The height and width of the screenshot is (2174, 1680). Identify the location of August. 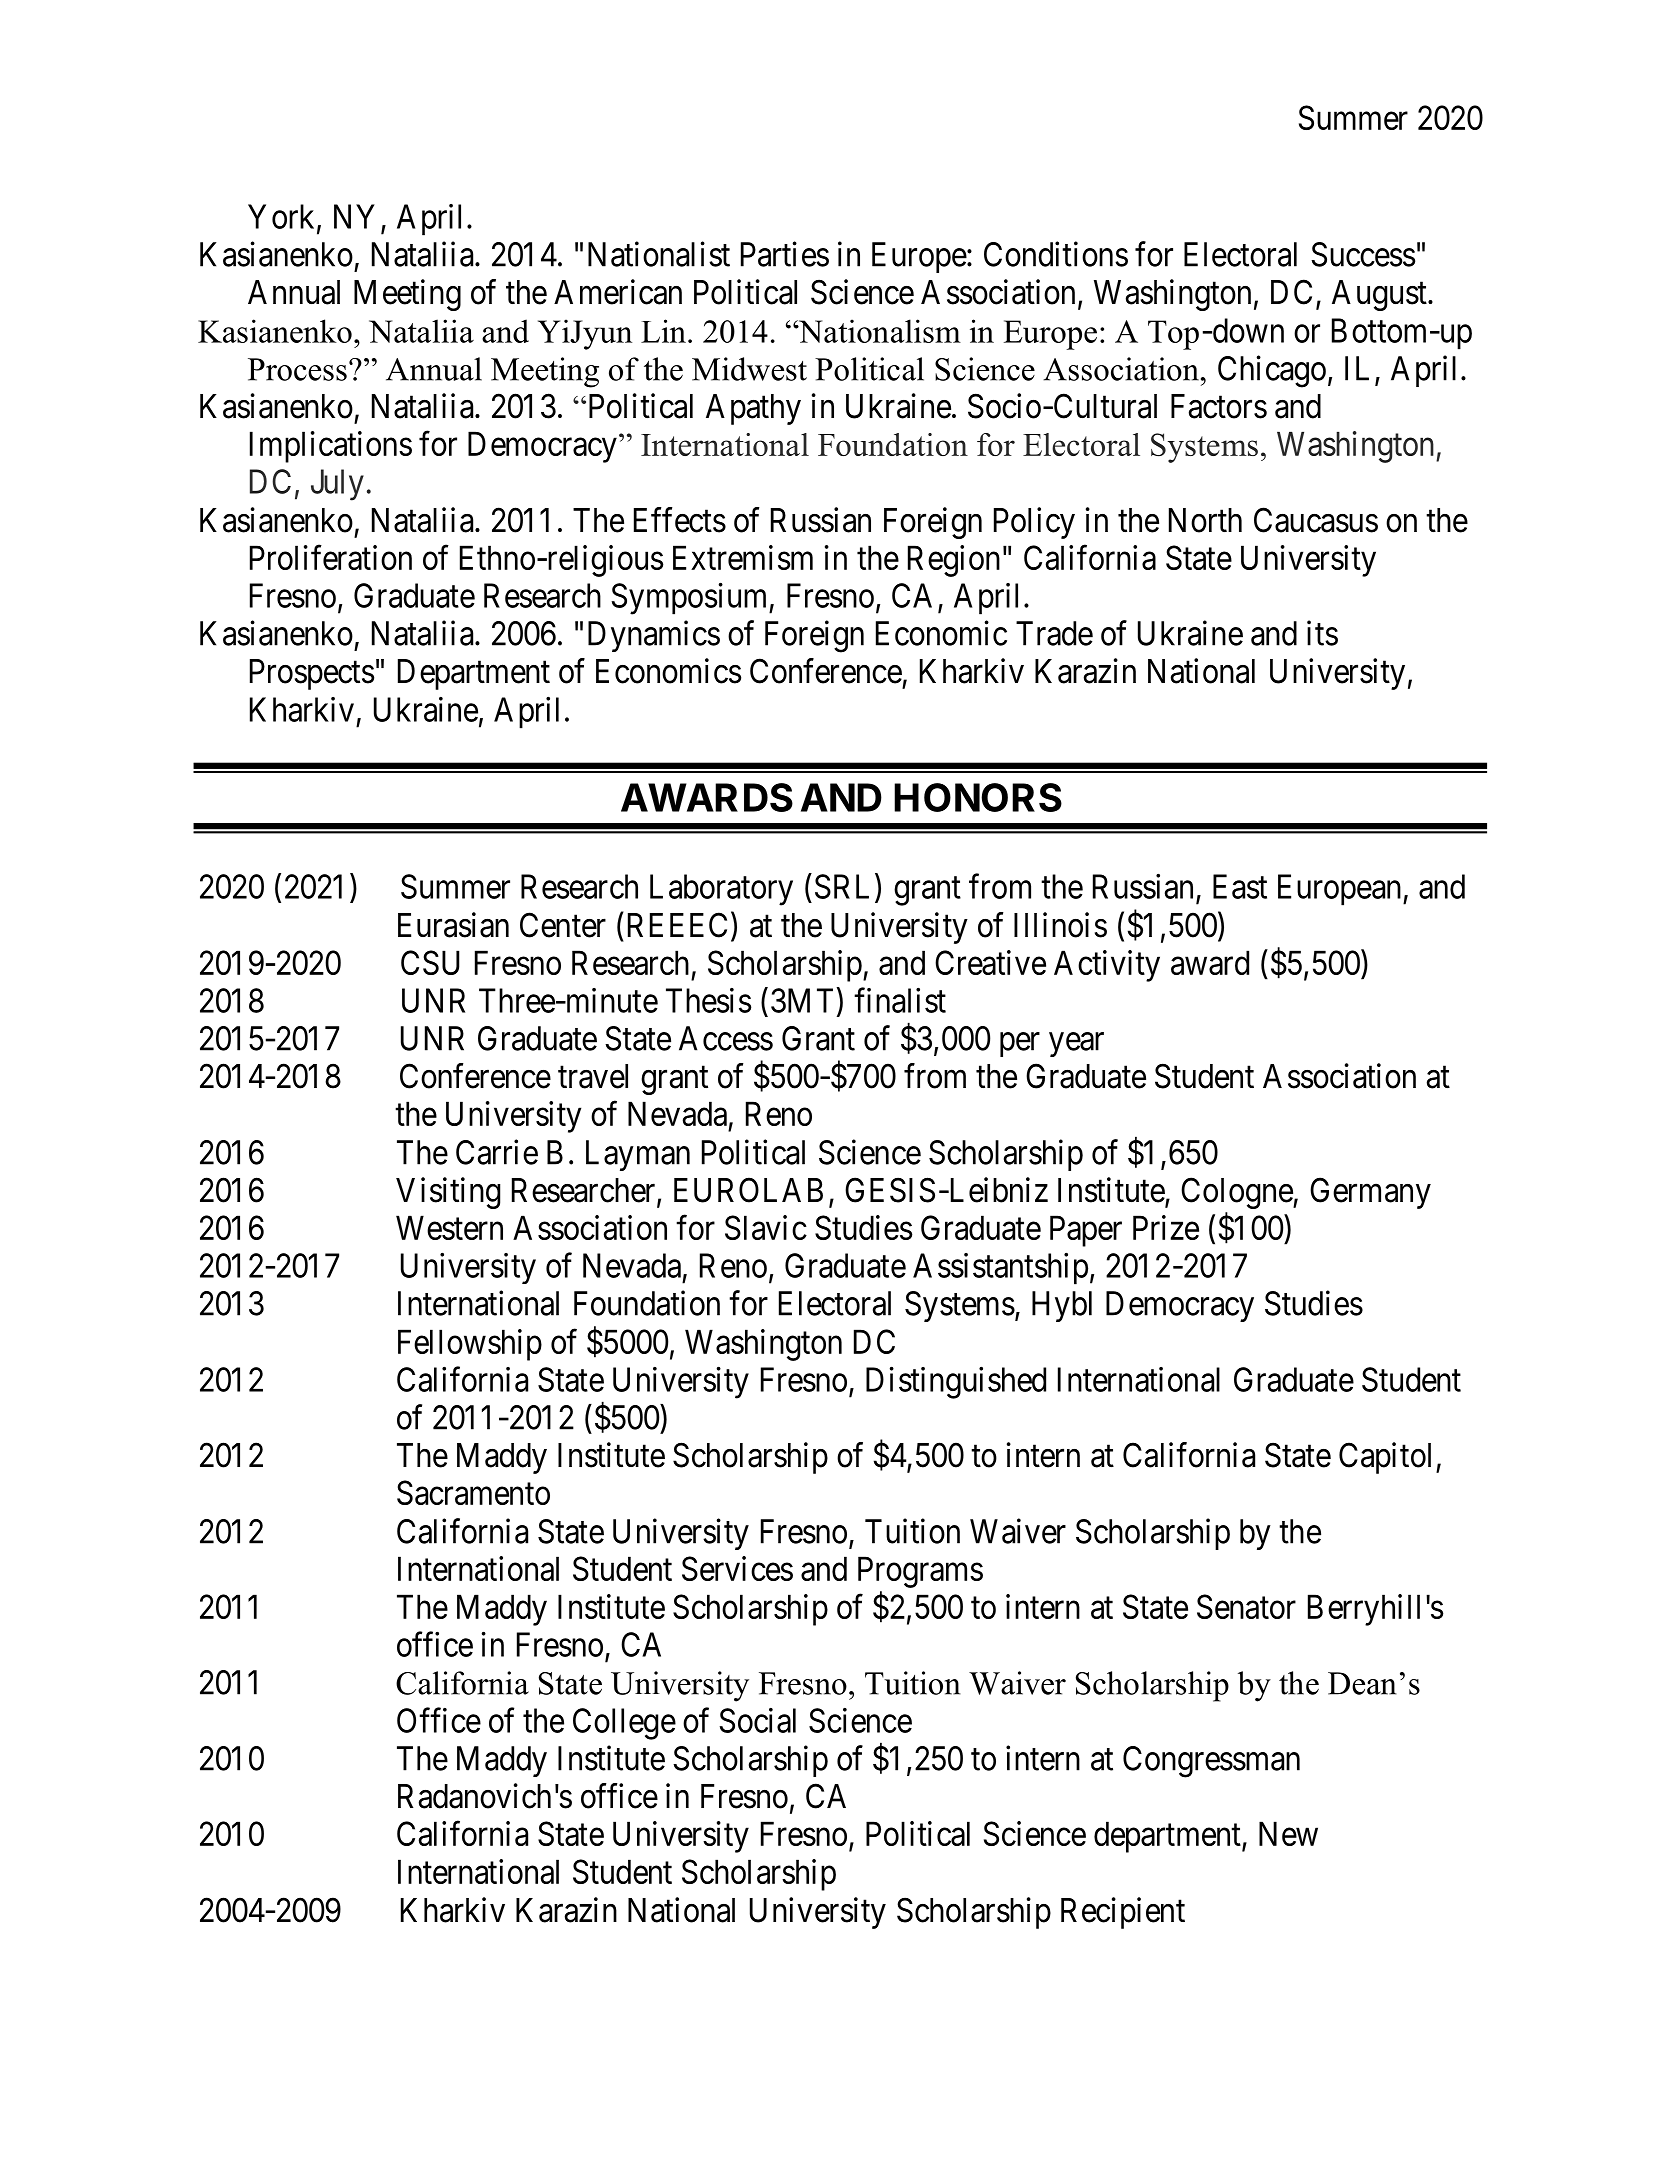
(1380, 295).
